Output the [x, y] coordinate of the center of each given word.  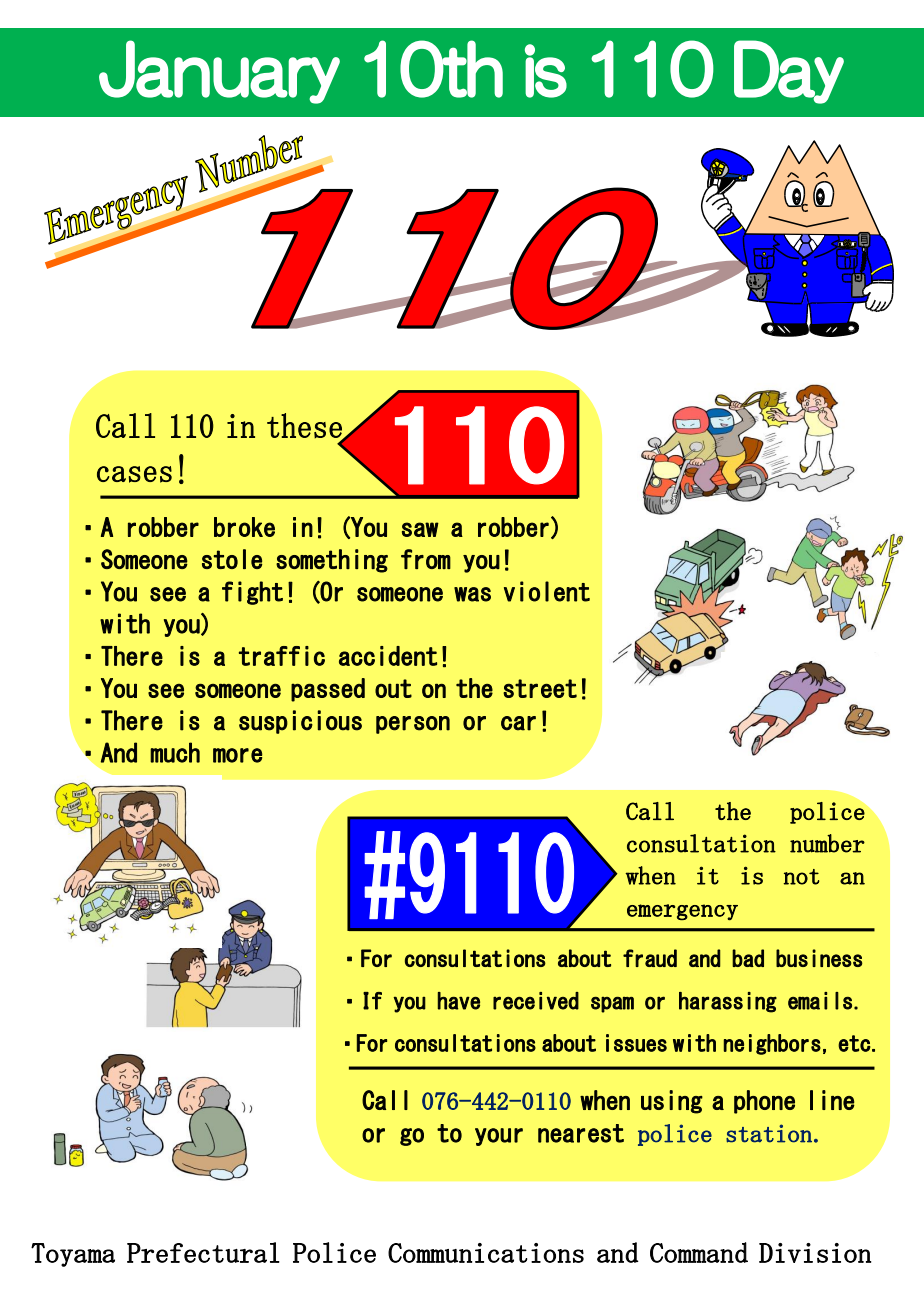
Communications [486, 1253]
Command [699, 1252]
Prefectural [203, 1252]
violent [547, 591]
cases [134, 474]
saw [420, 529]
